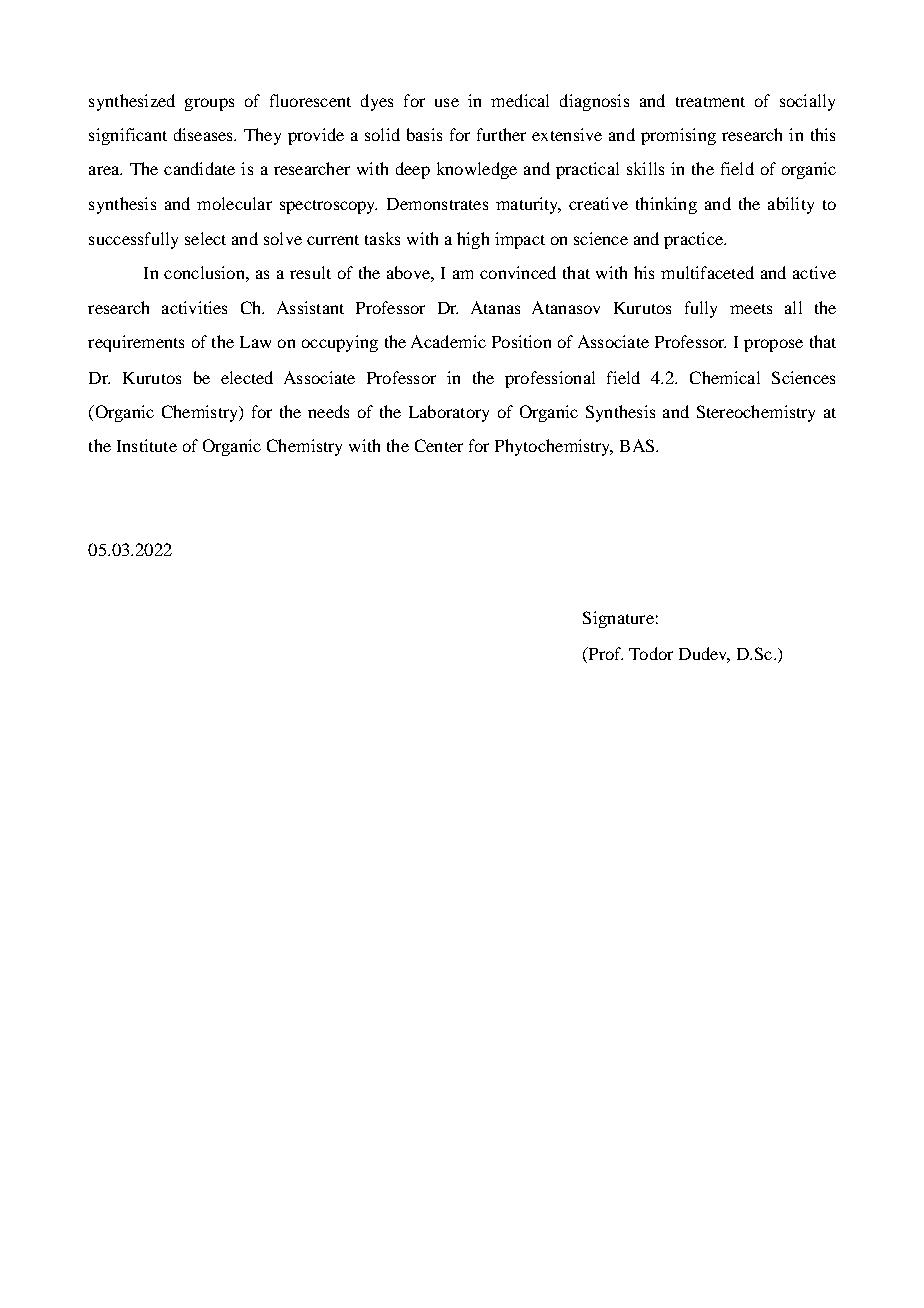 Image resolution: width=924 pixels, height=1308 pixels. Describe the element at coordinates (618, 619) in the screenshot. I see `Signature` at that location.
